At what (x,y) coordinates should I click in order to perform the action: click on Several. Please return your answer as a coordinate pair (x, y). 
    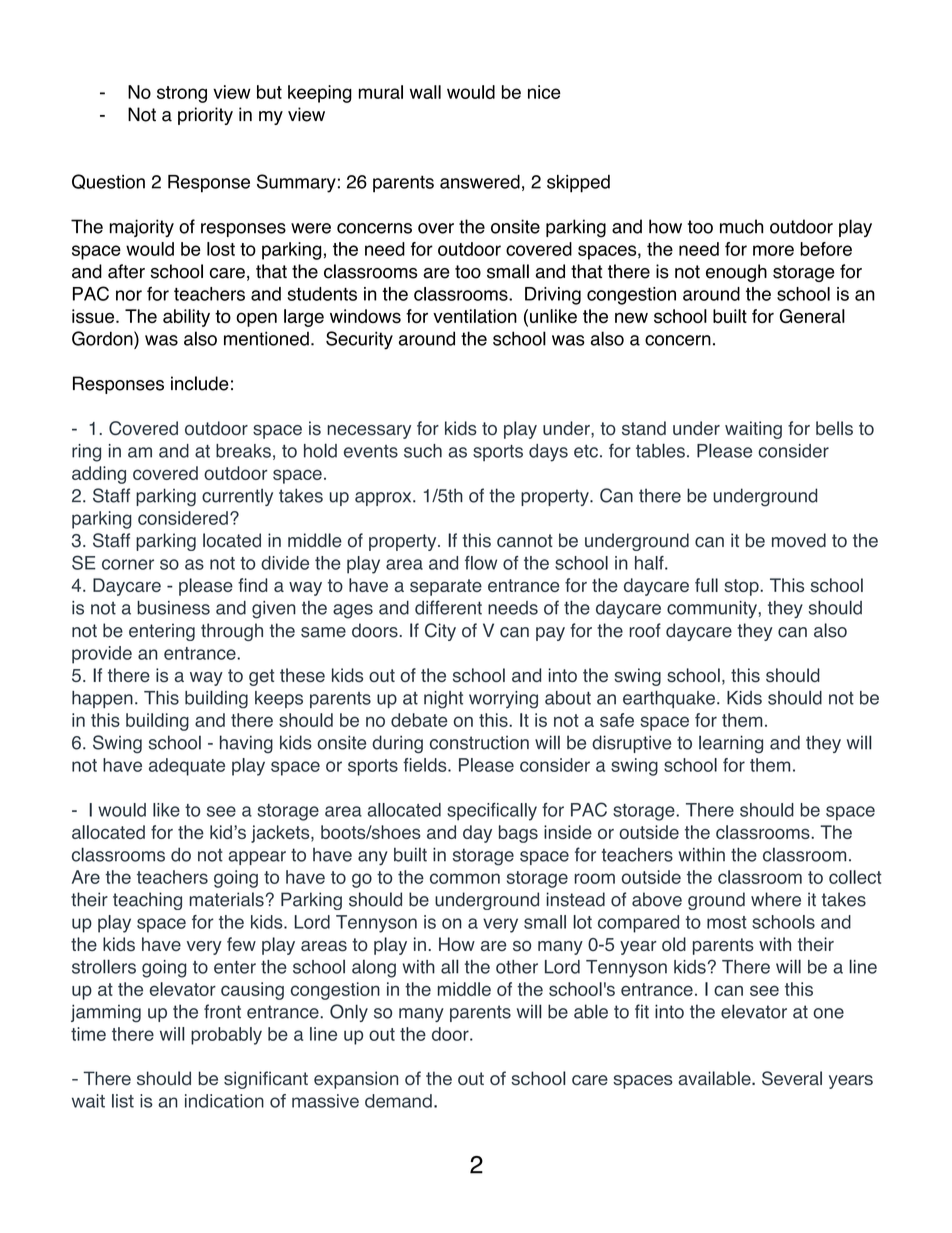
    Looking at the image, I should click on (792, 1078).
